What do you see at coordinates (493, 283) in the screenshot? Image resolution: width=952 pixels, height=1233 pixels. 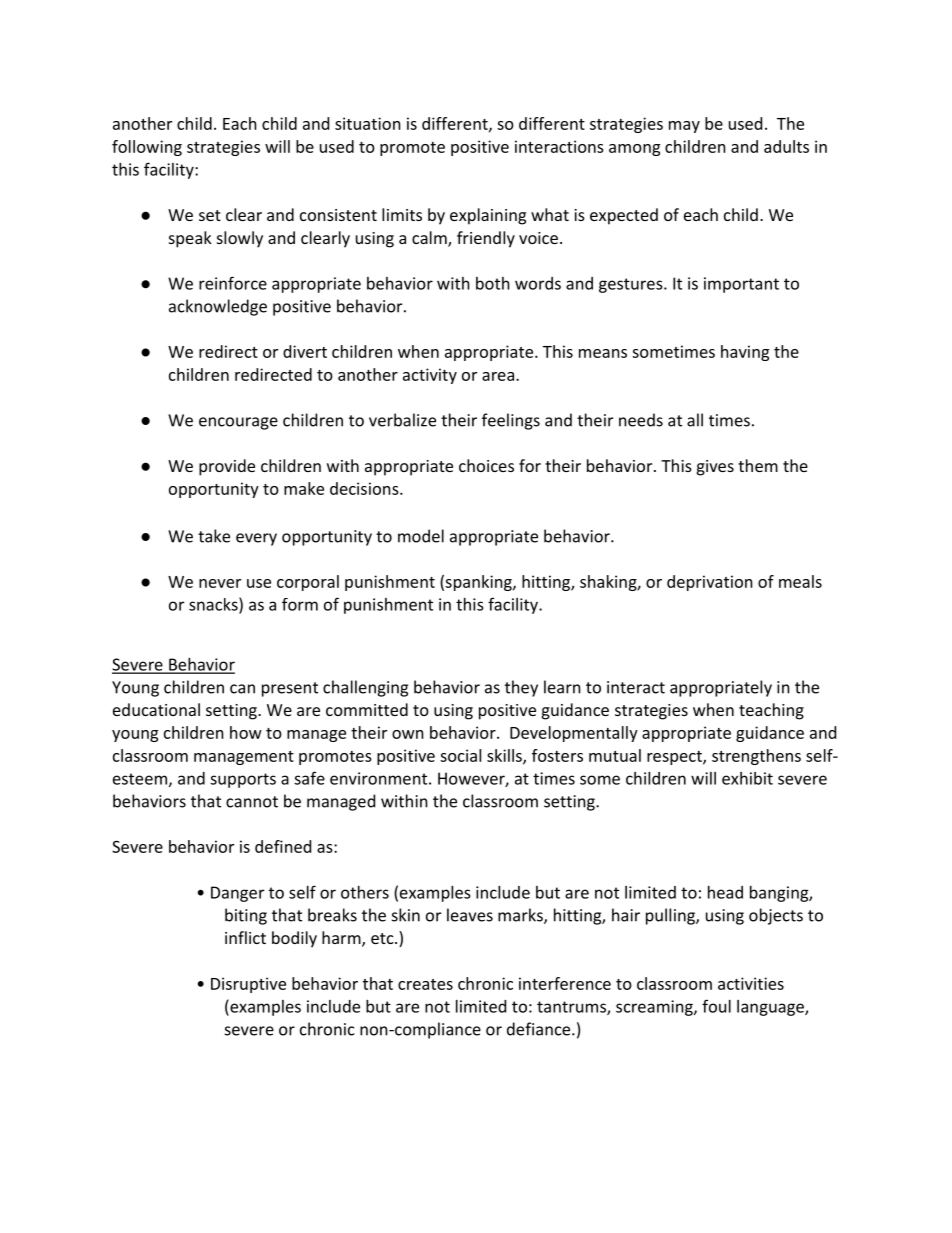 I see `both` at bounding box center [493, 283].
